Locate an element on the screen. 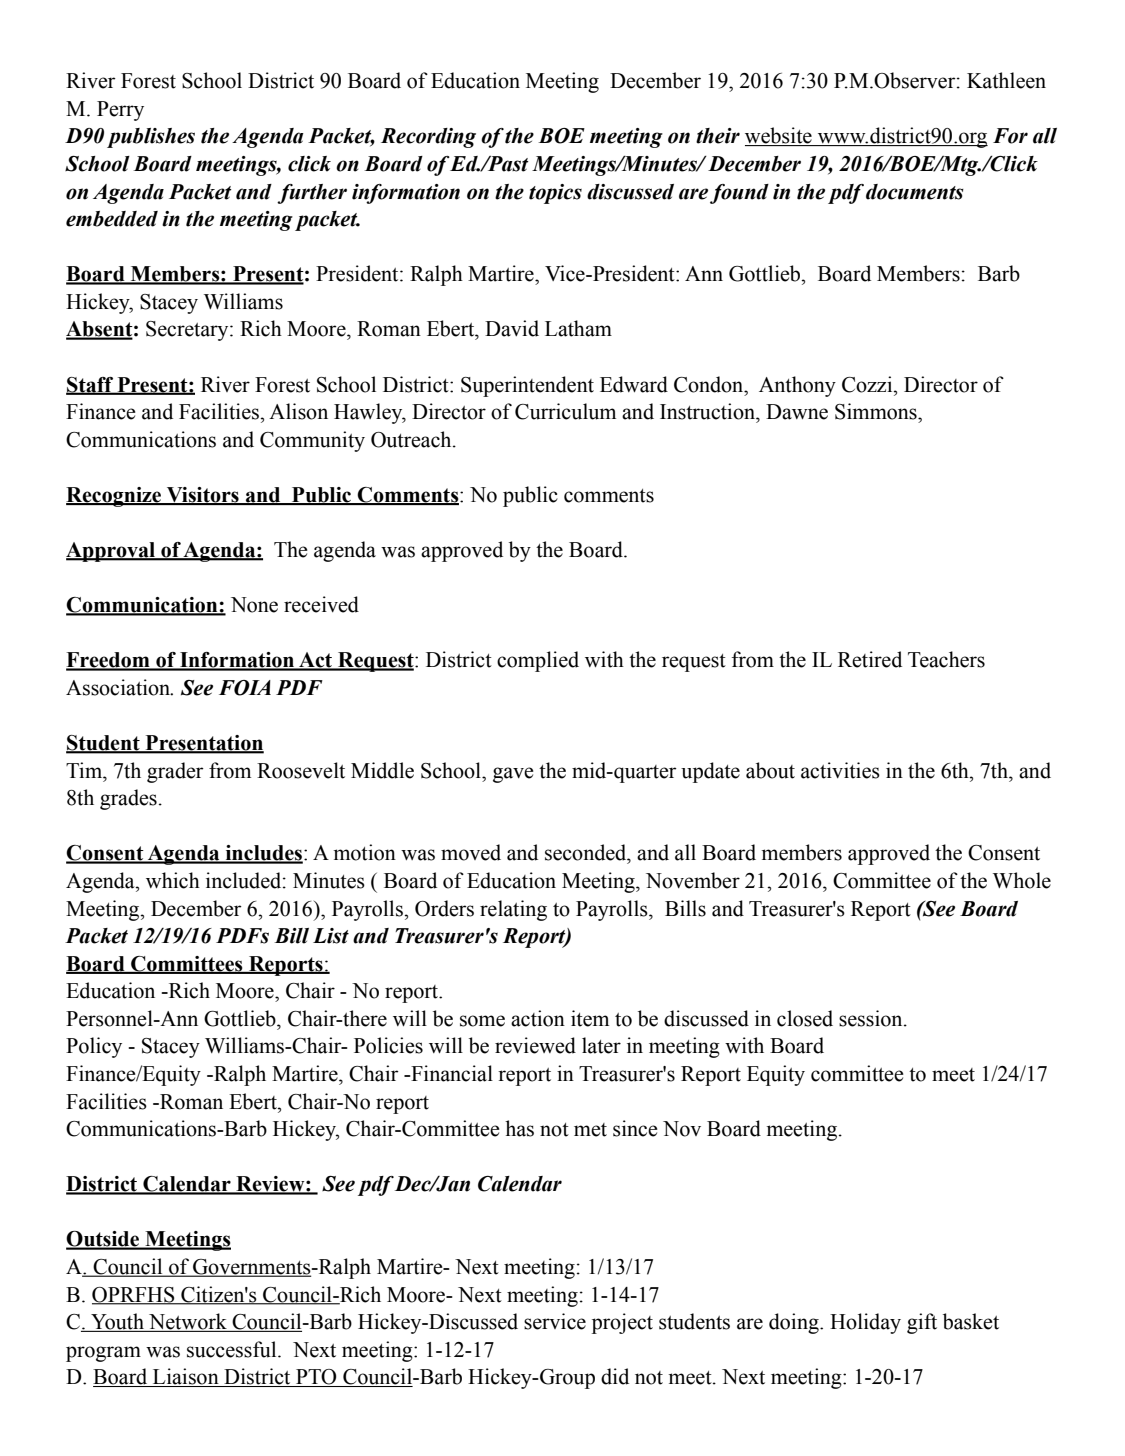 Image resolution: width=1125 pixels, height=1456 pixels. session is located at coordinates (872, 1018).
